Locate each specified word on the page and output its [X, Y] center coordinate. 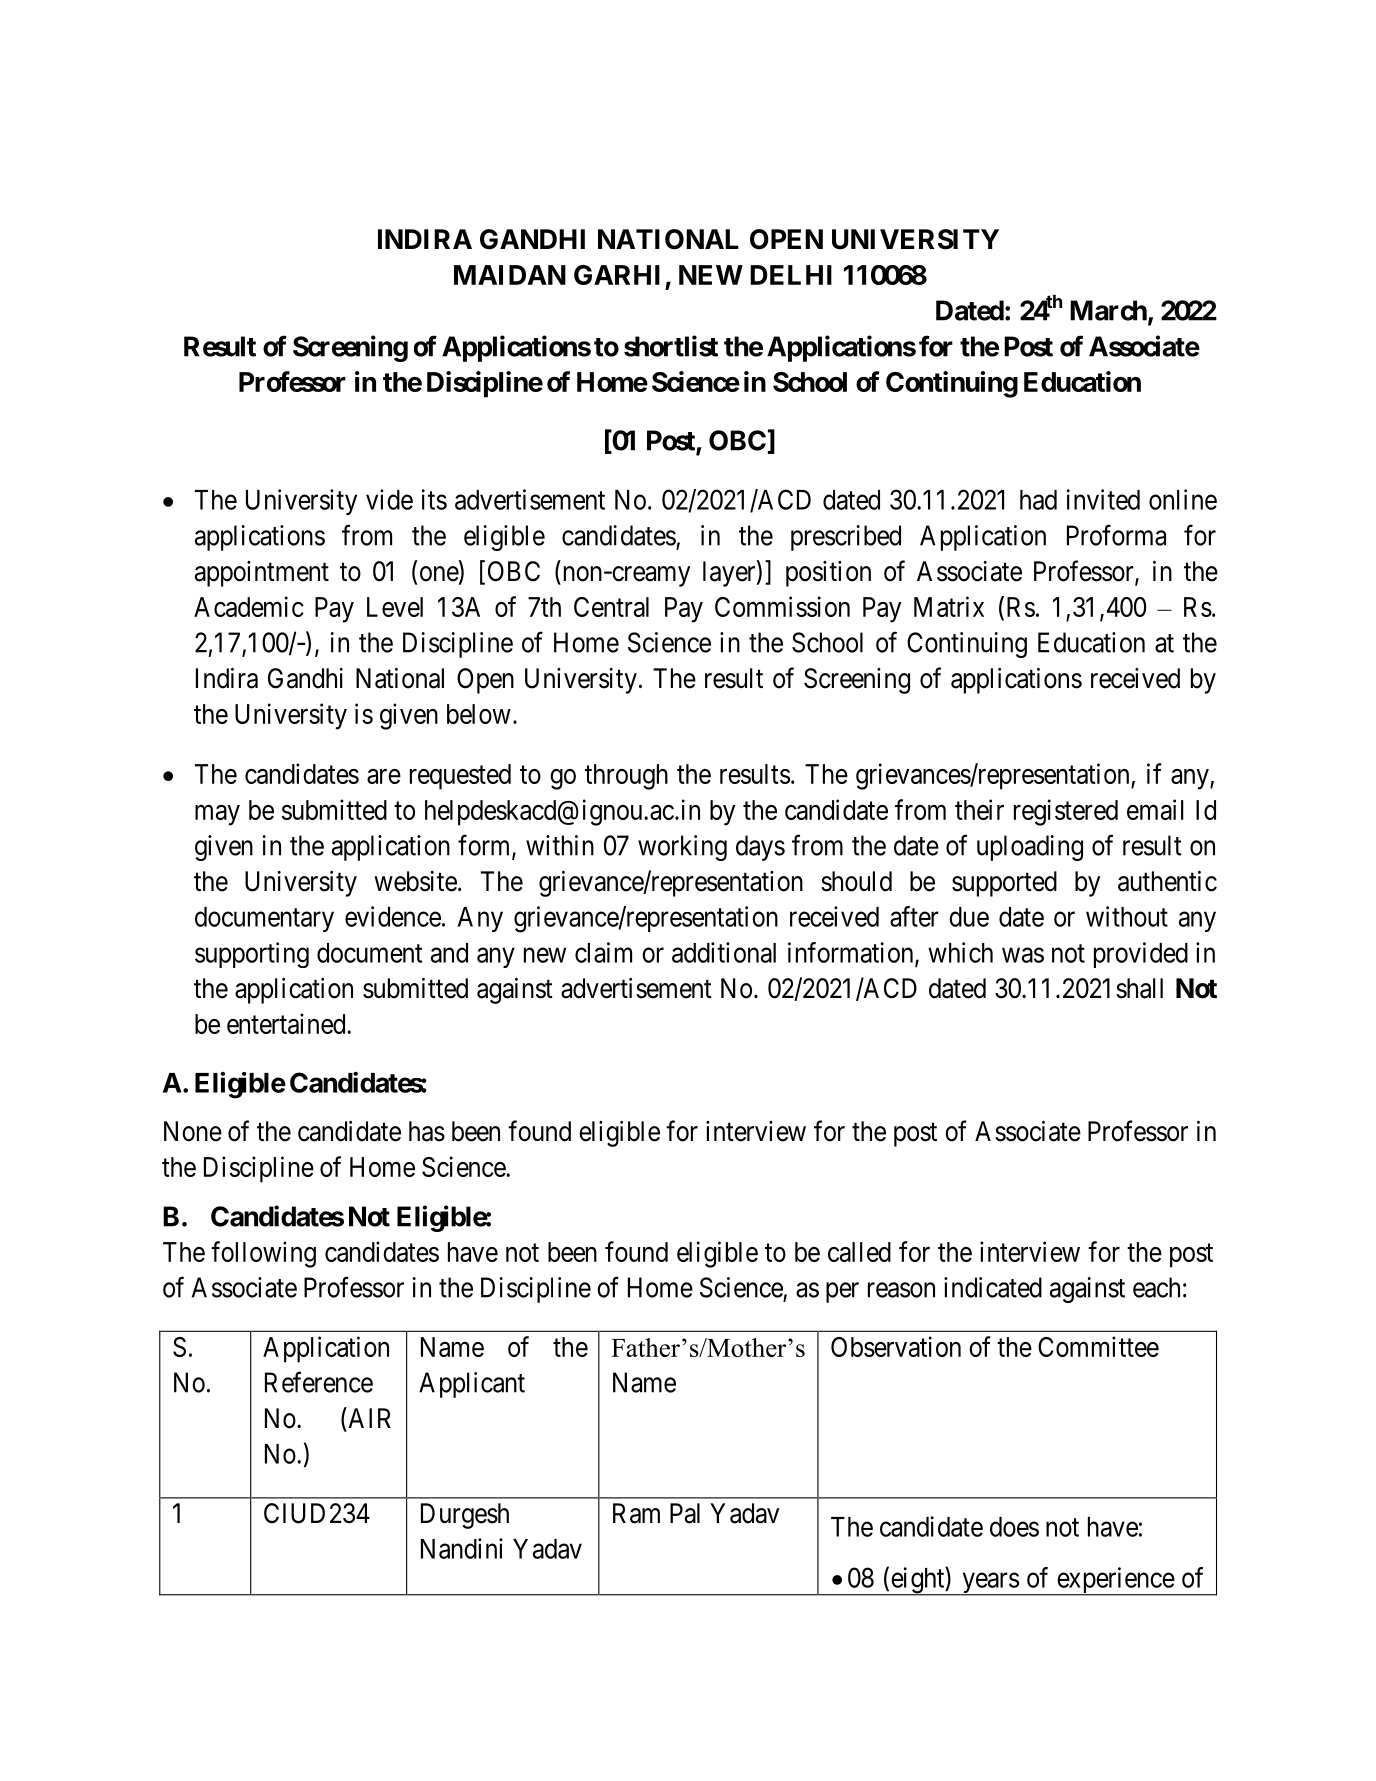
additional [724, 952]
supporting [252, 955]
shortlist [671, 346]
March [1108, 310]
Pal [685, 1513]
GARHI [617, 275]
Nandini [462, 1548]
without [1127, 916]
